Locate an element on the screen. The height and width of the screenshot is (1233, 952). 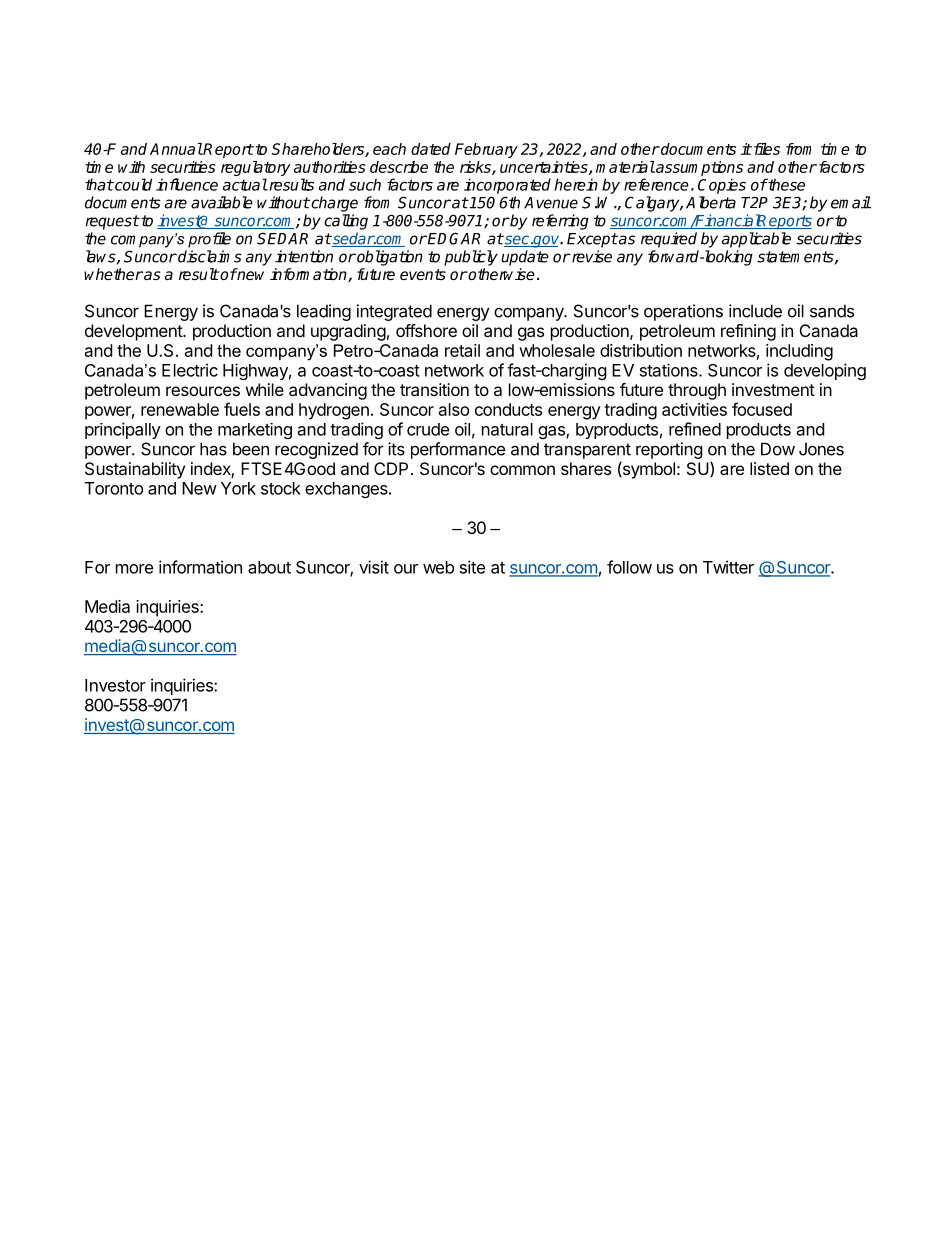
site is located at coordinates (472, 567).
